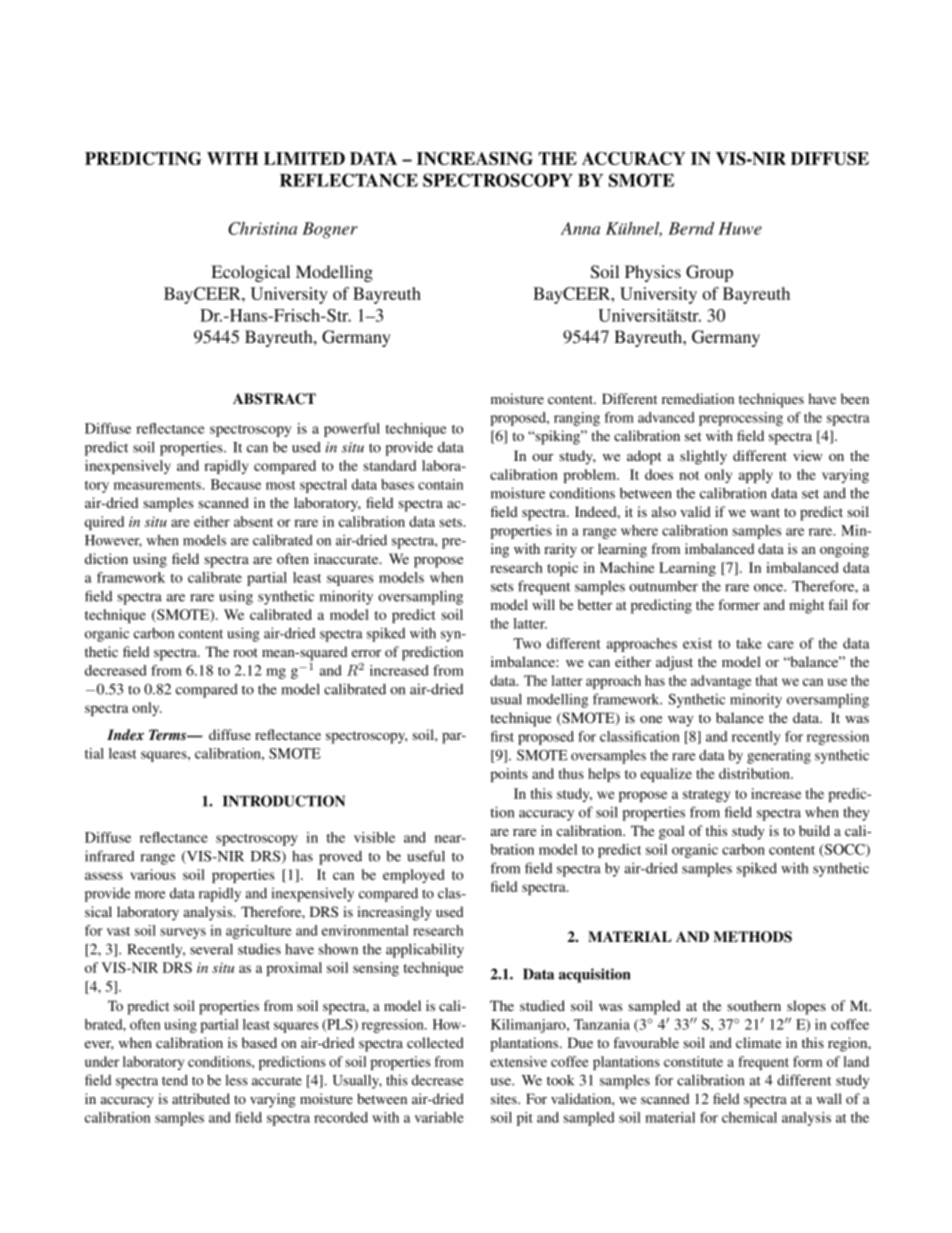 The height and width of the screenshot is (1233, 952). I want to click on Index, so click(125, 734).
